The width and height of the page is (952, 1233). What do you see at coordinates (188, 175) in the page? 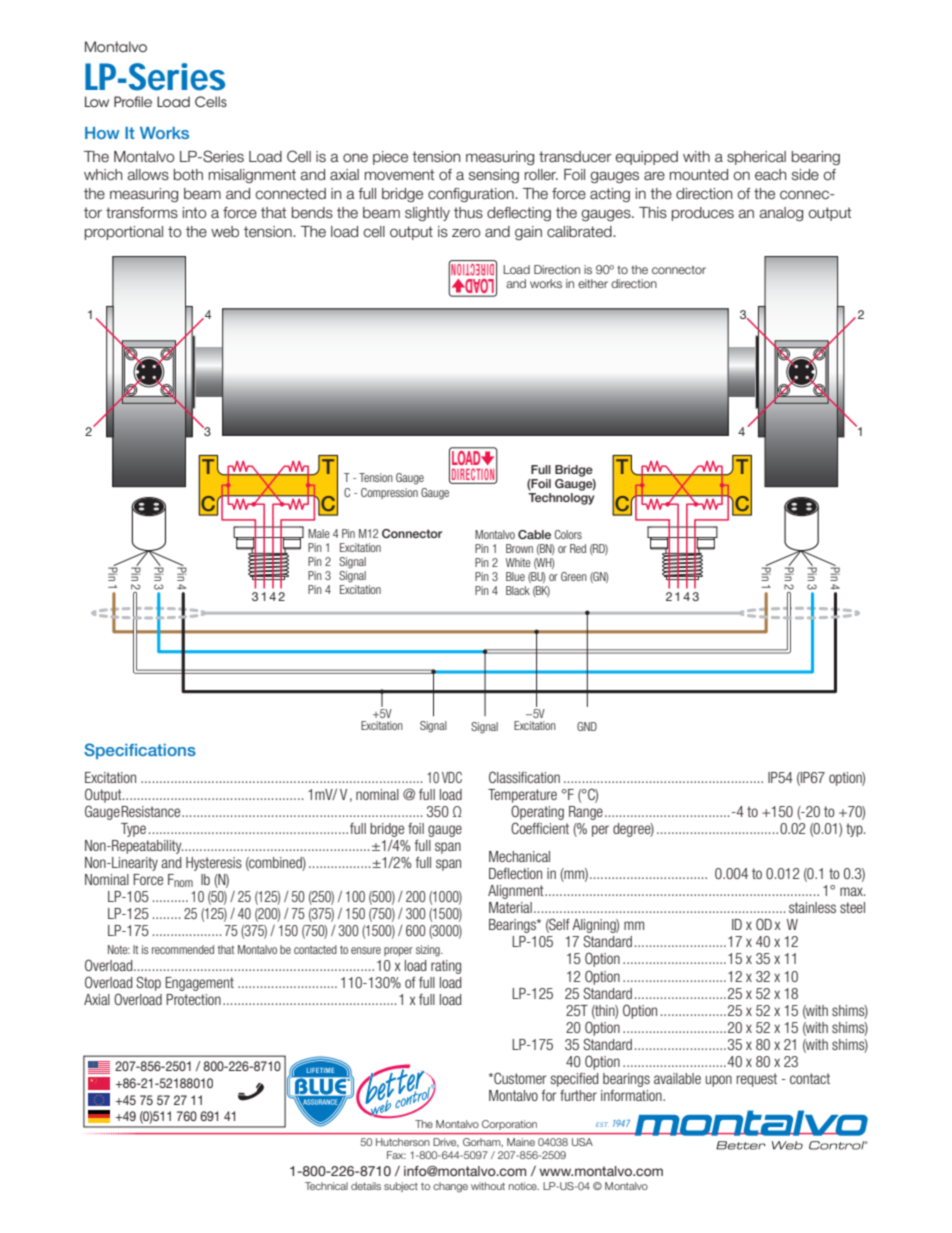
I see `both` at bounding box center [188, 175].
